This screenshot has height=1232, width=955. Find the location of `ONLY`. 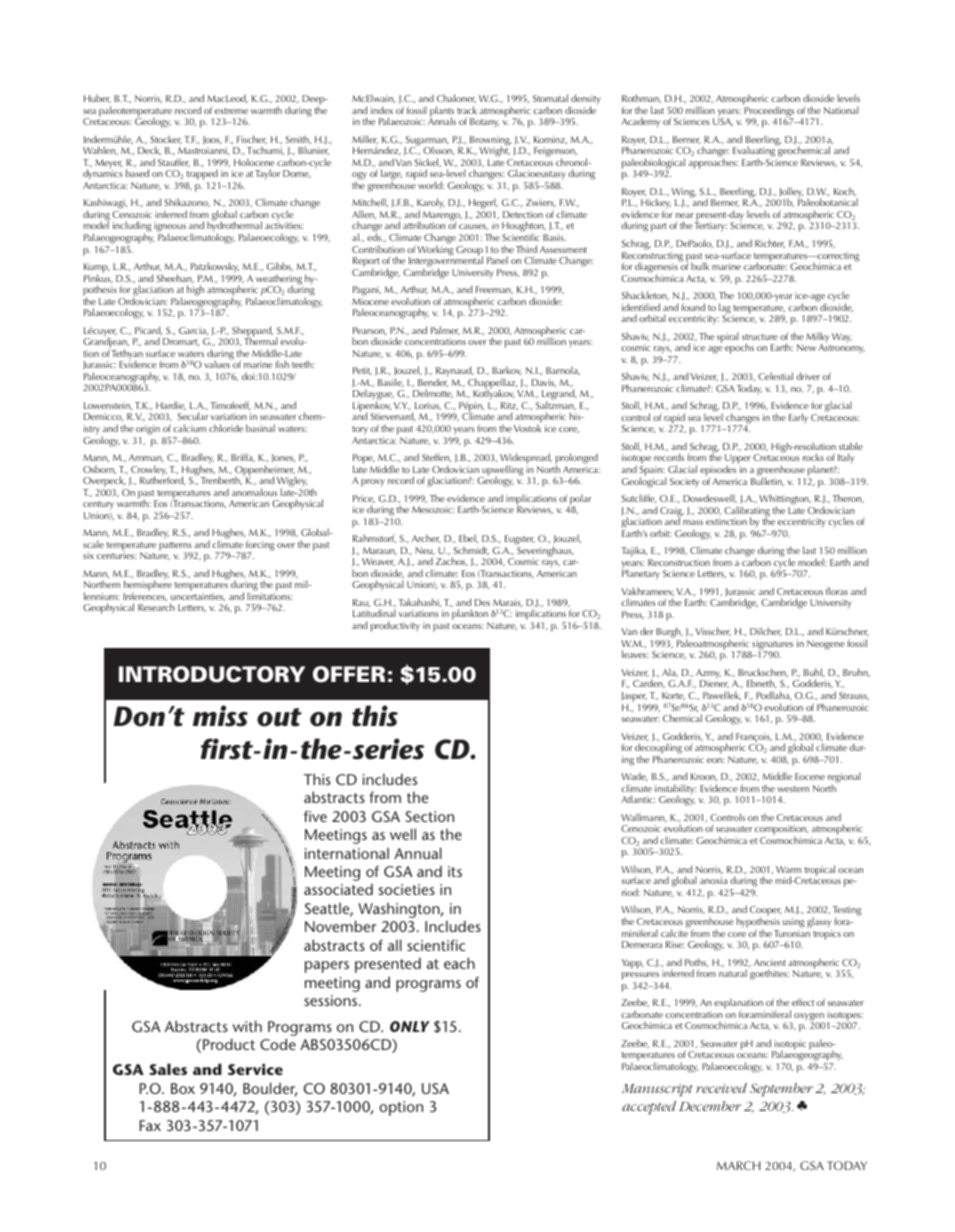

ONLY is located at coordinates (410, 1026).
